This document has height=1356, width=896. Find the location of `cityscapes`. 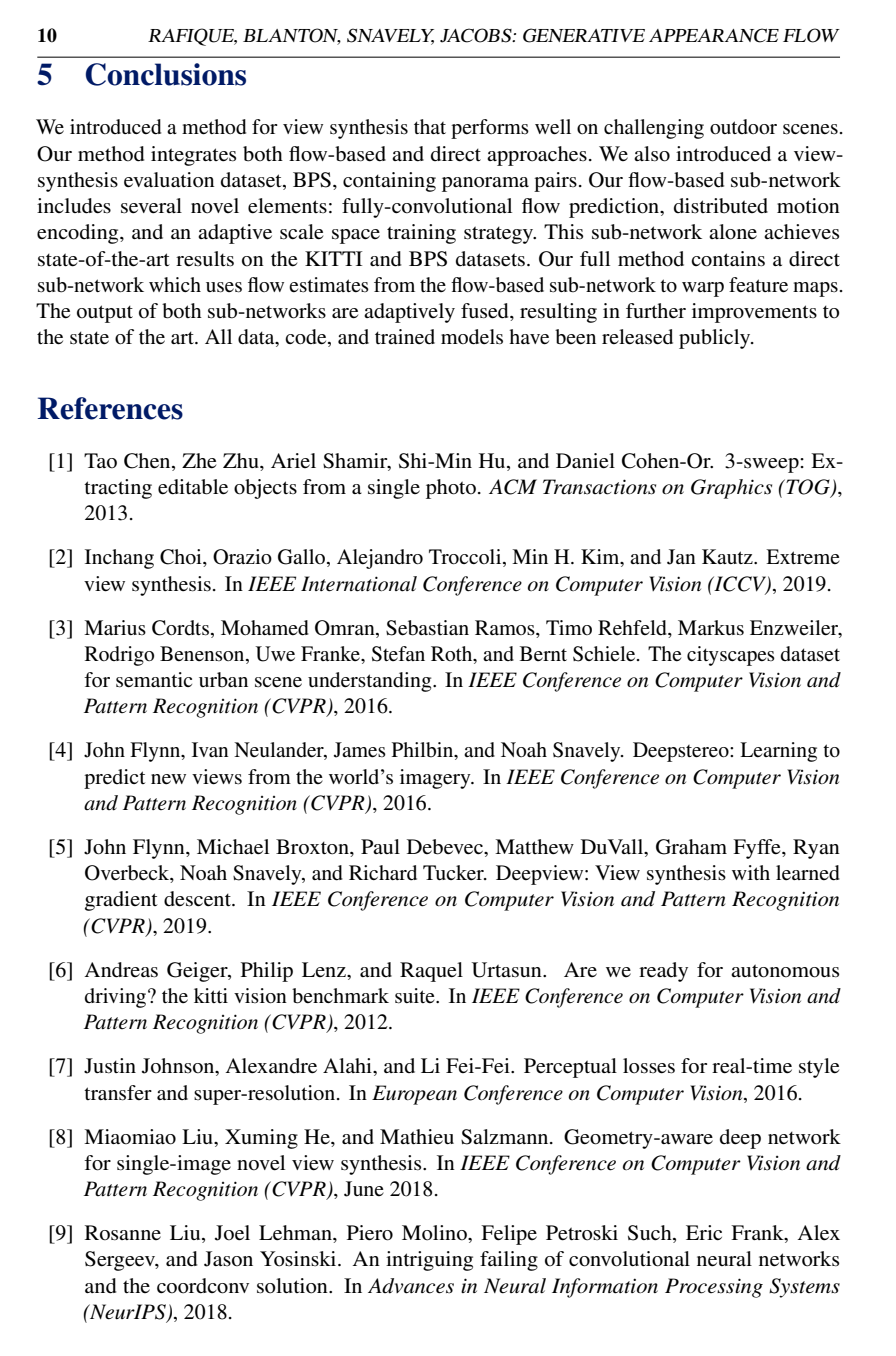

cityscapes is located at coordinates (731, 656).
